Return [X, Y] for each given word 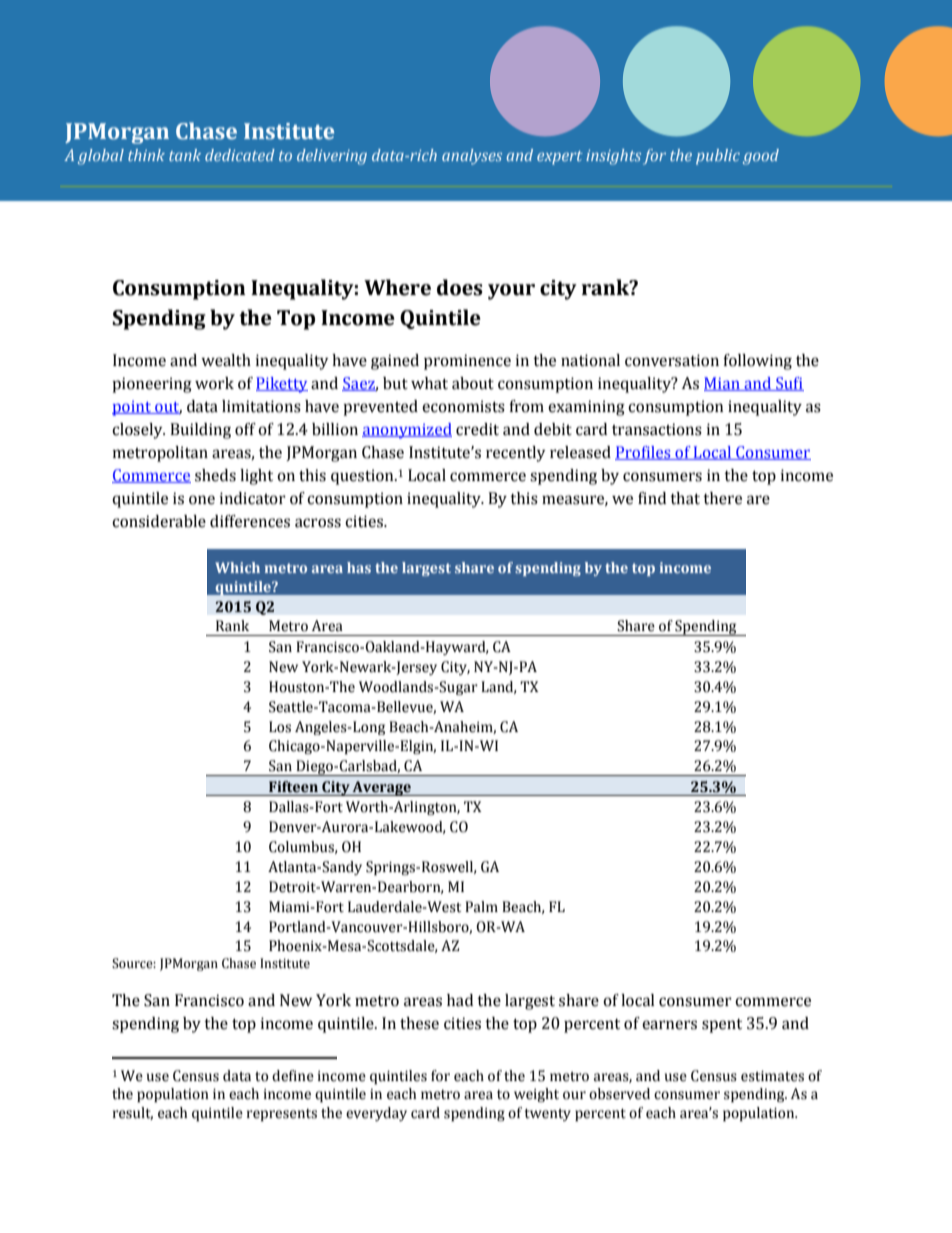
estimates [772, 1076]
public [718, 157]
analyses [472, 157]
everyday [376, 1114]
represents [282, 1115]
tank [185, 155]
